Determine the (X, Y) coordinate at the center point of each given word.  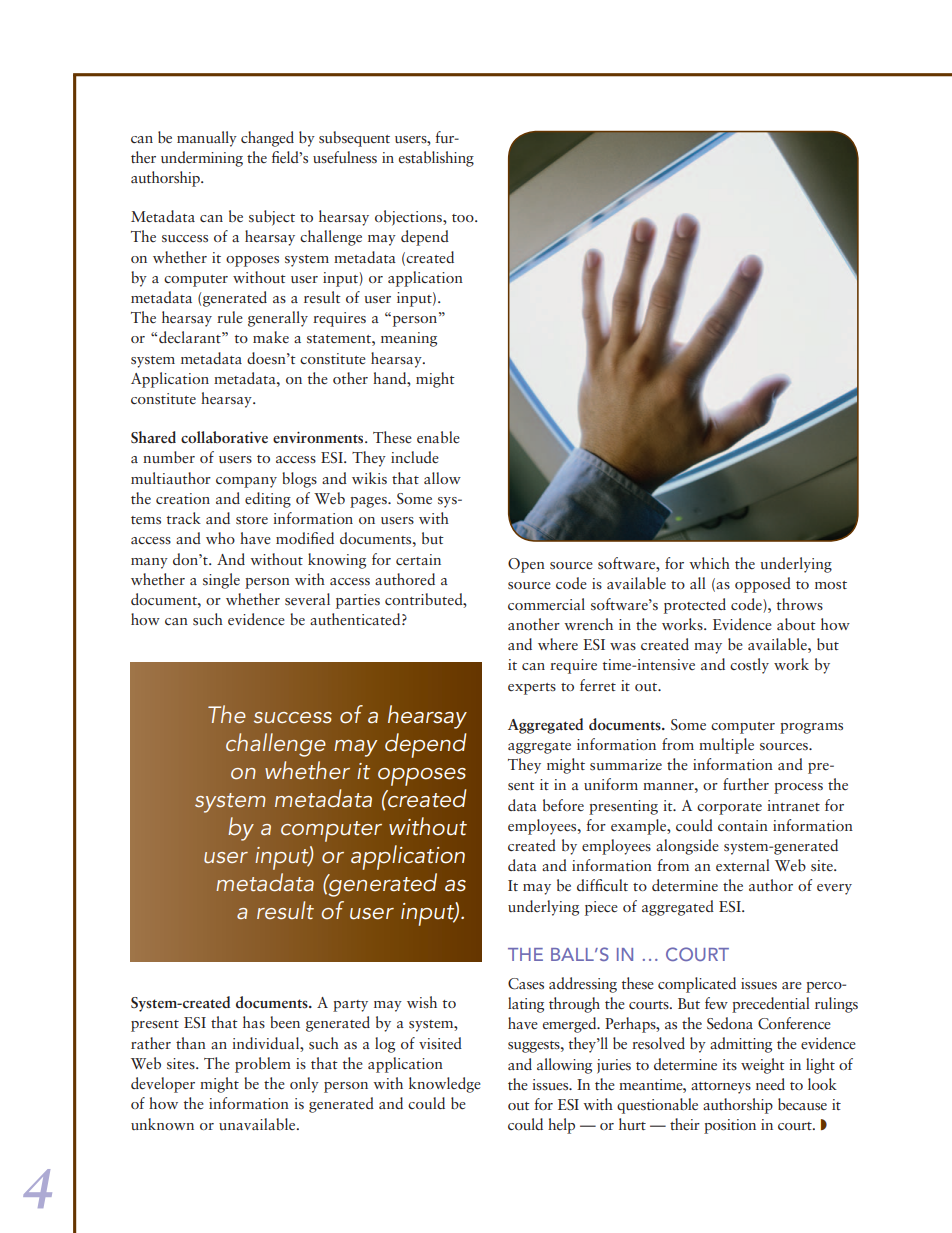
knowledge (445, 1085)
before (563, 805)
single (221, 581)
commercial (546, 604)
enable (438, 437)
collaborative (224, 437)
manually (207, 139)
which (709, 563)
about (796, 624)
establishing (436, 159)
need (770, 1084)
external (743, 865)
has (254, 1022)
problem (263, 1065)
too (464, 218)
